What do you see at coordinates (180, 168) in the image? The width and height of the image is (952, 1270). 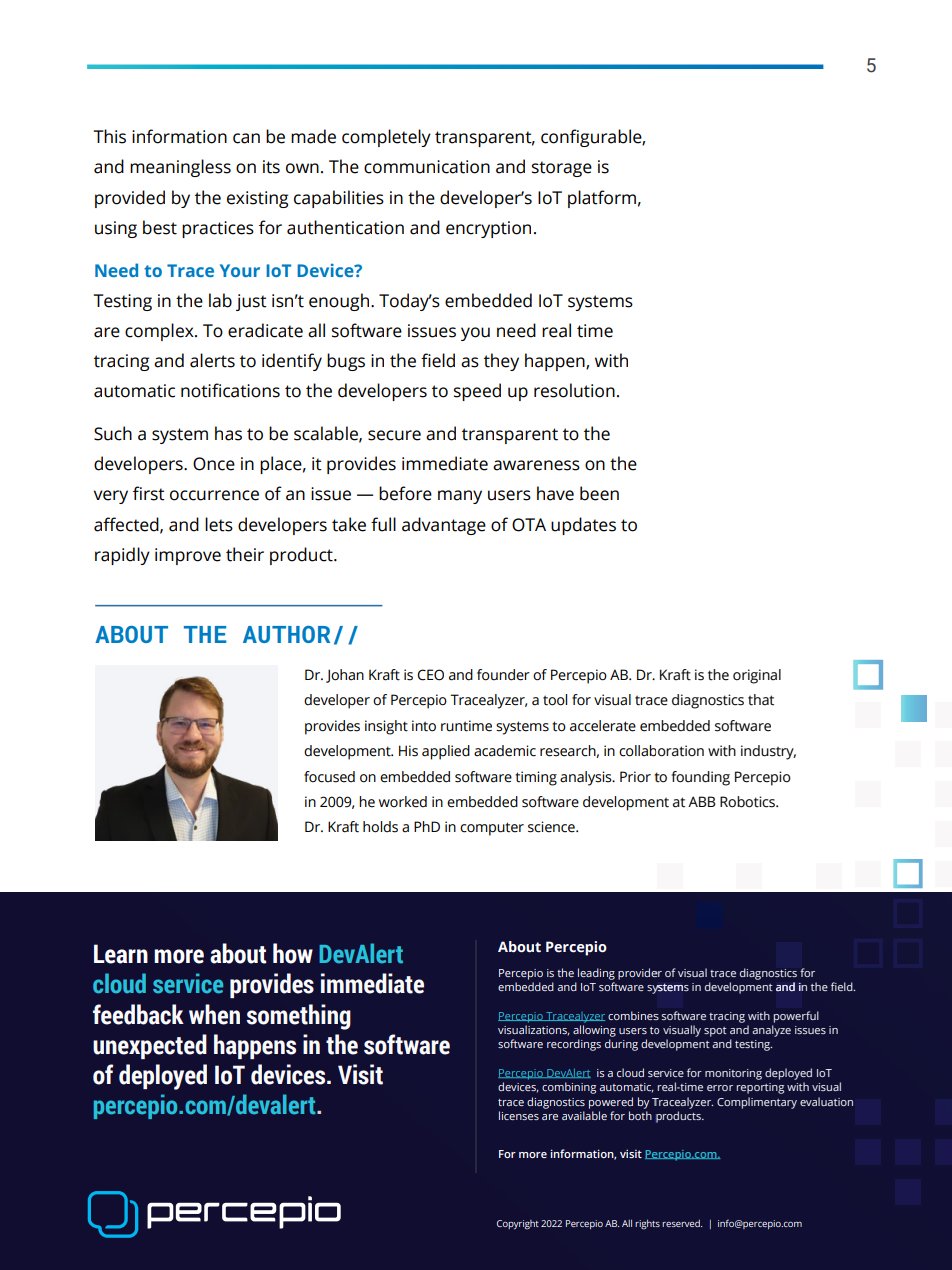 I see `meaningless` at bounding box center [180, 168].
